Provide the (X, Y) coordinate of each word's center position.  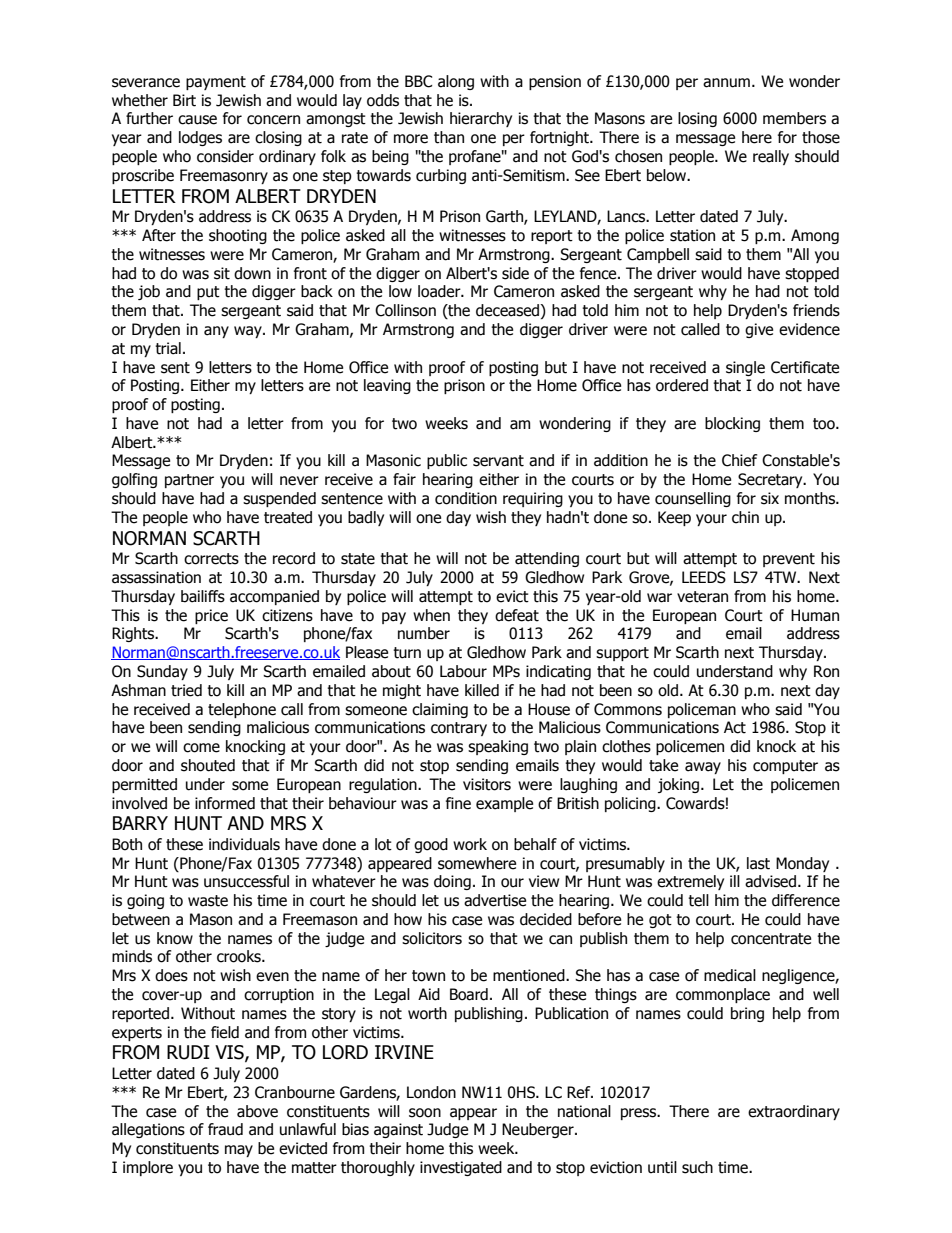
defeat (517, 615)
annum (726, 83)
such (697, 1167)
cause (197, 120)
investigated (461, 1168)
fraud (225, 1129)
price (211, 616)
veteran (702, 597)
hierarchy (481, 119)
